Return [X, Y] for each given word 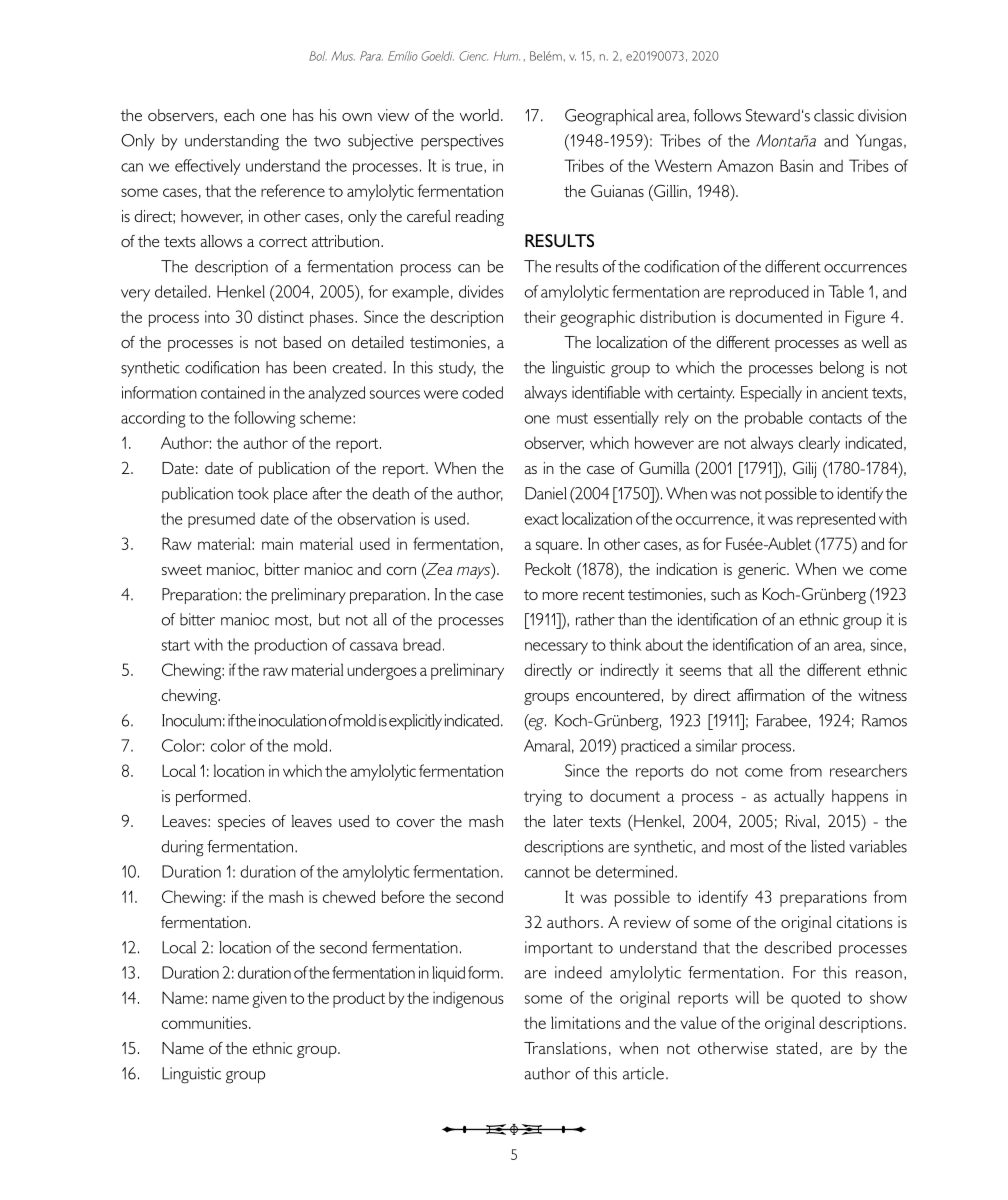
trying [543, 798]
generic [763, 571]
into [217, 317]
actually [799, 797]
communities [204, 1022]
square [558, 547]
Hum [507, 56]
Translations [565, 1048]
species [241, 823]
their [540, 316]
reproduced [769, 293]
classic [834, 115]
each [239, 115]
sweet [182, 570]
